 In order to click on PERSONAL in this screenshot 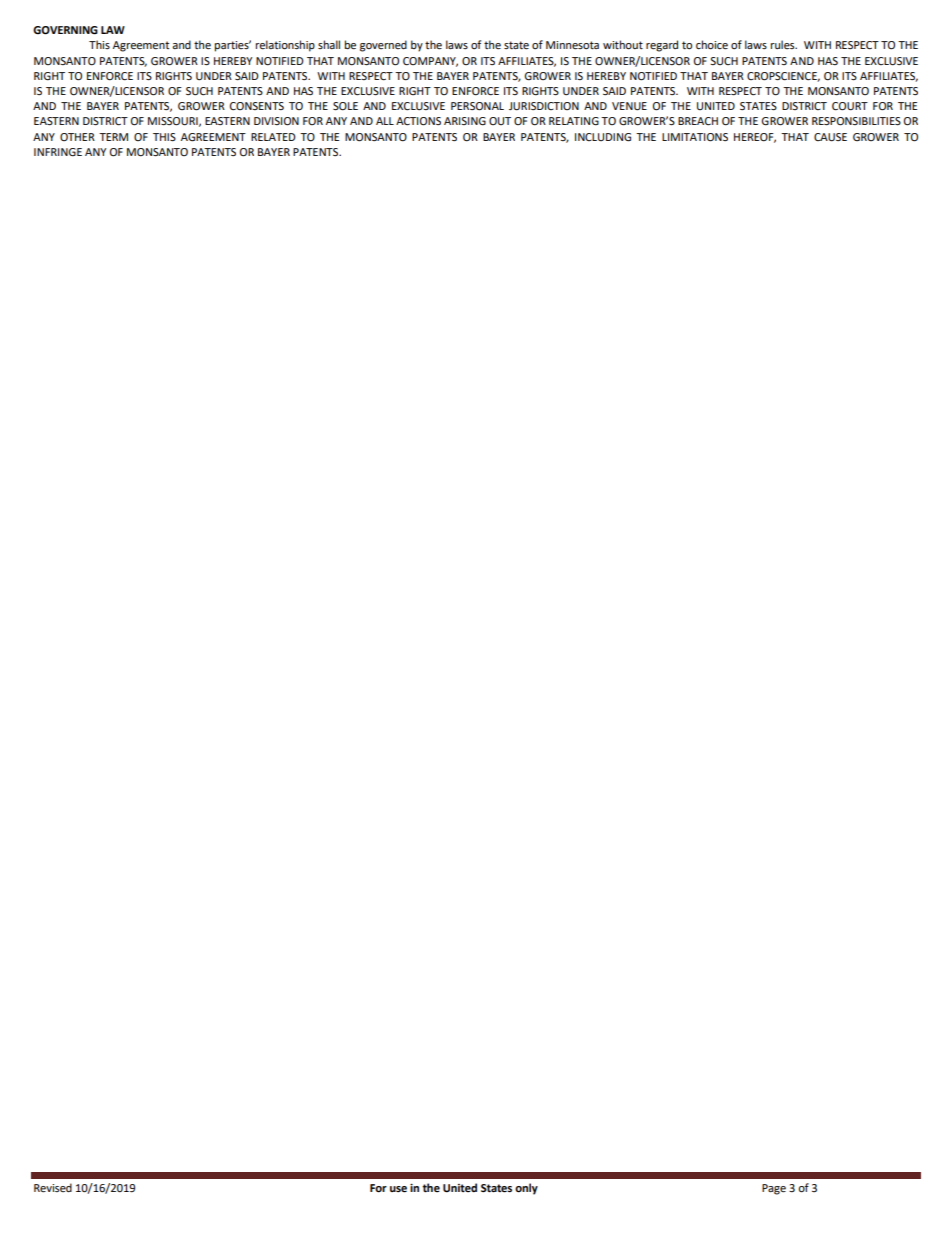, I will do `click(477, 106)`.
